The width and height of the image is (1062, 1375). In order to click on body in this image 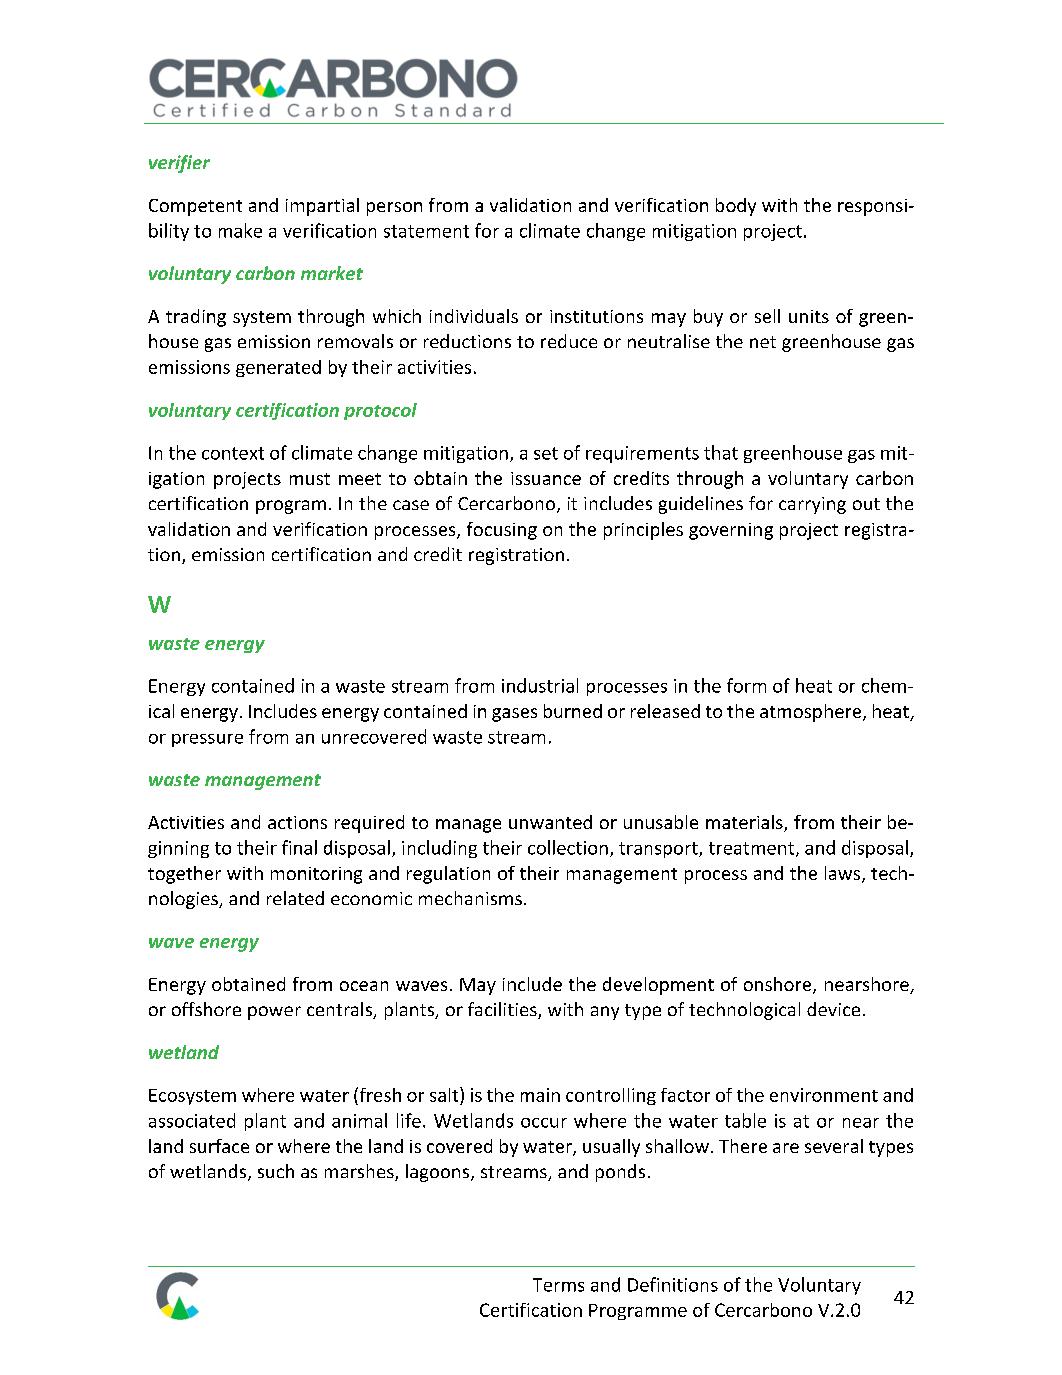, I will do `click(736, 207)`.
